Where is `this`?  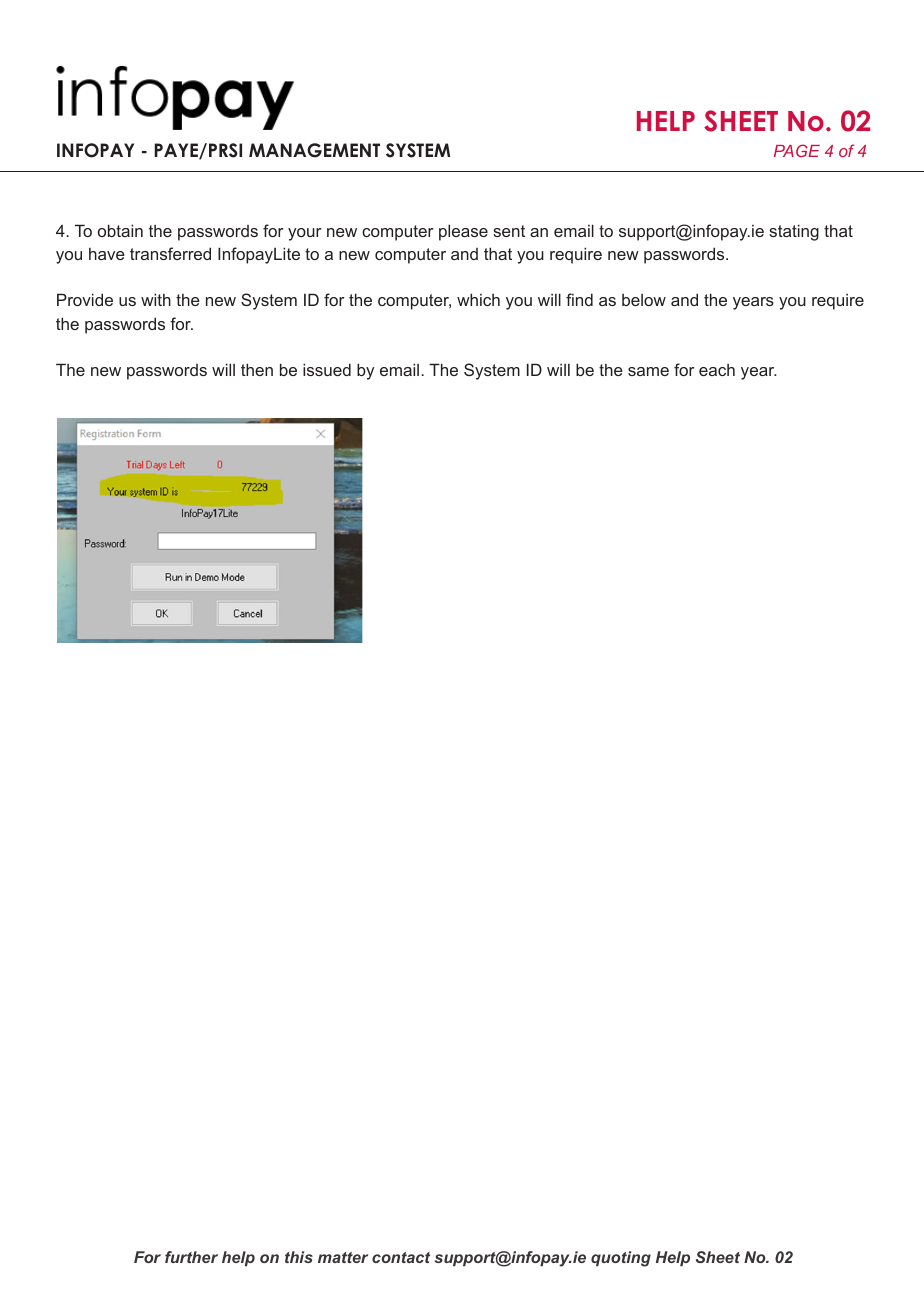 this is located at coordinates (299, 1257).
